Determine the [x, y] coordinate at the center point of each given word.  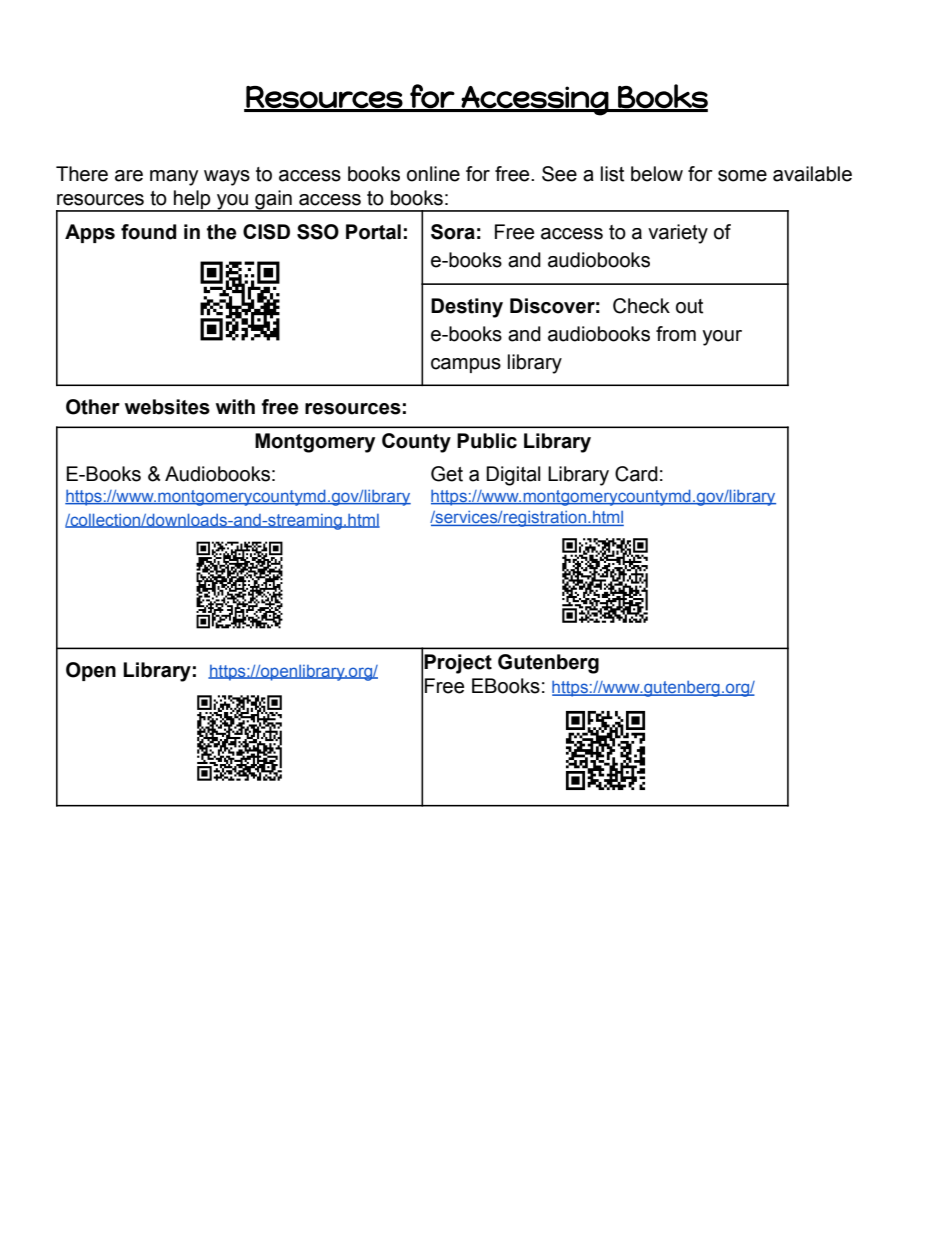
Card [636, 474]
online [433, 174]
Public [487, 441]
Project [458, 664]
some [742, 176]
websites [167, 407]
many [174, 178]
